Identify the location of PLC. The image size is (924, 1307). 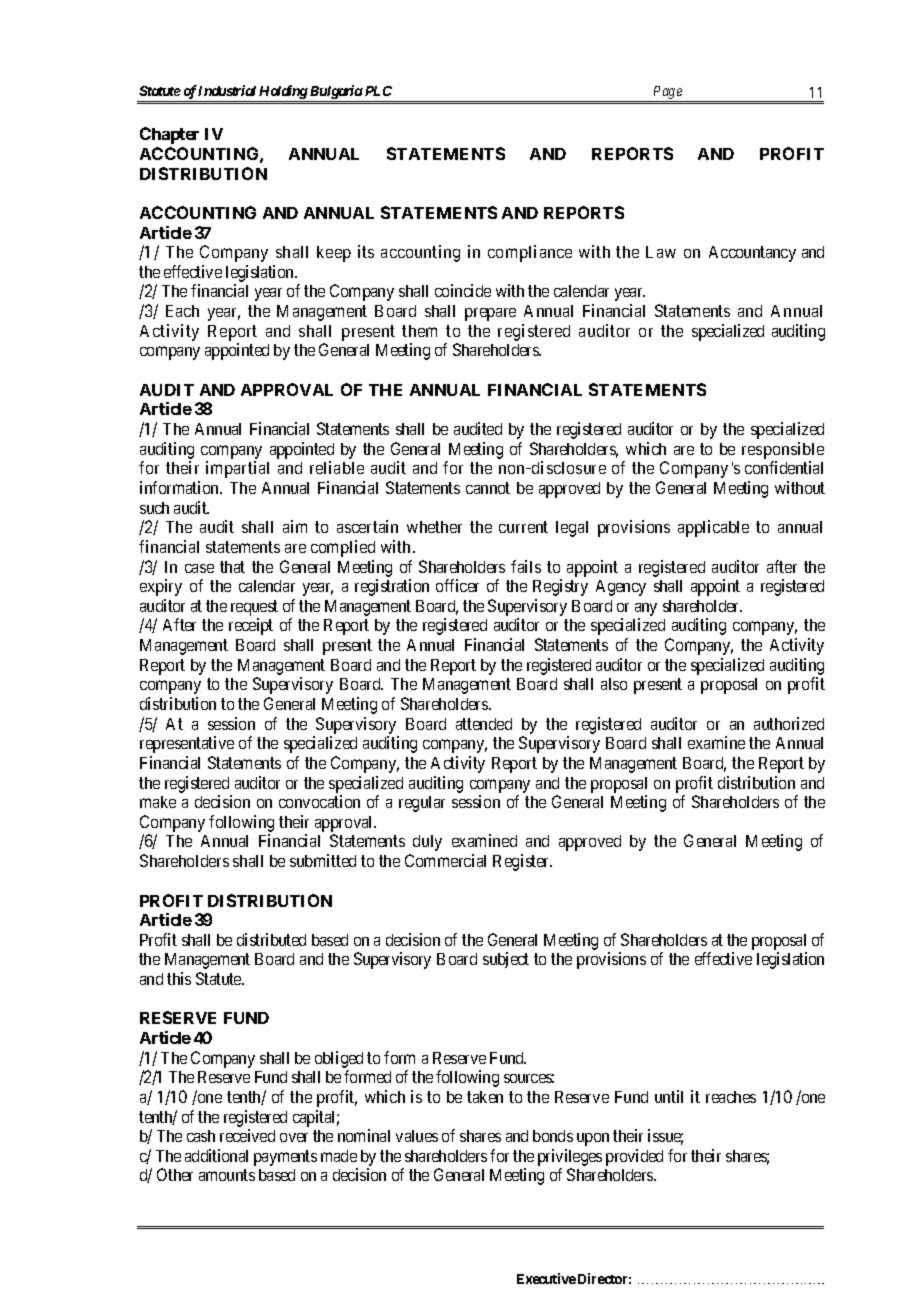
(377, 91).
